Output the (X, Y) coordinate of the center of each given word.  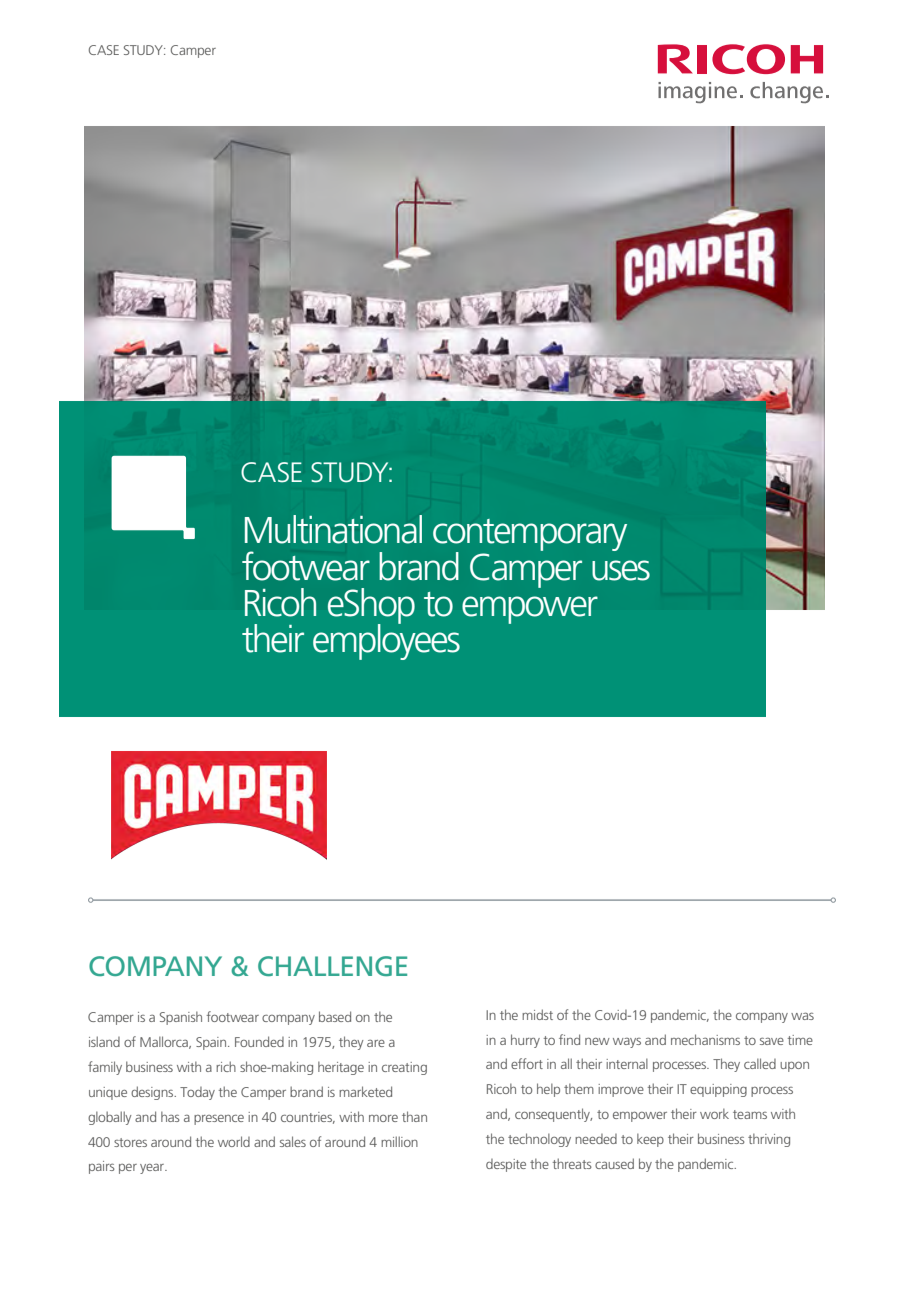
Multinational (333, 529)
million (399, 1141)
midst (537, 1014)
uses (621, 570)
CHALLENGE (332, 966)
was (802, 1016)
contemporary (530, 536)
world (234, 1141)
